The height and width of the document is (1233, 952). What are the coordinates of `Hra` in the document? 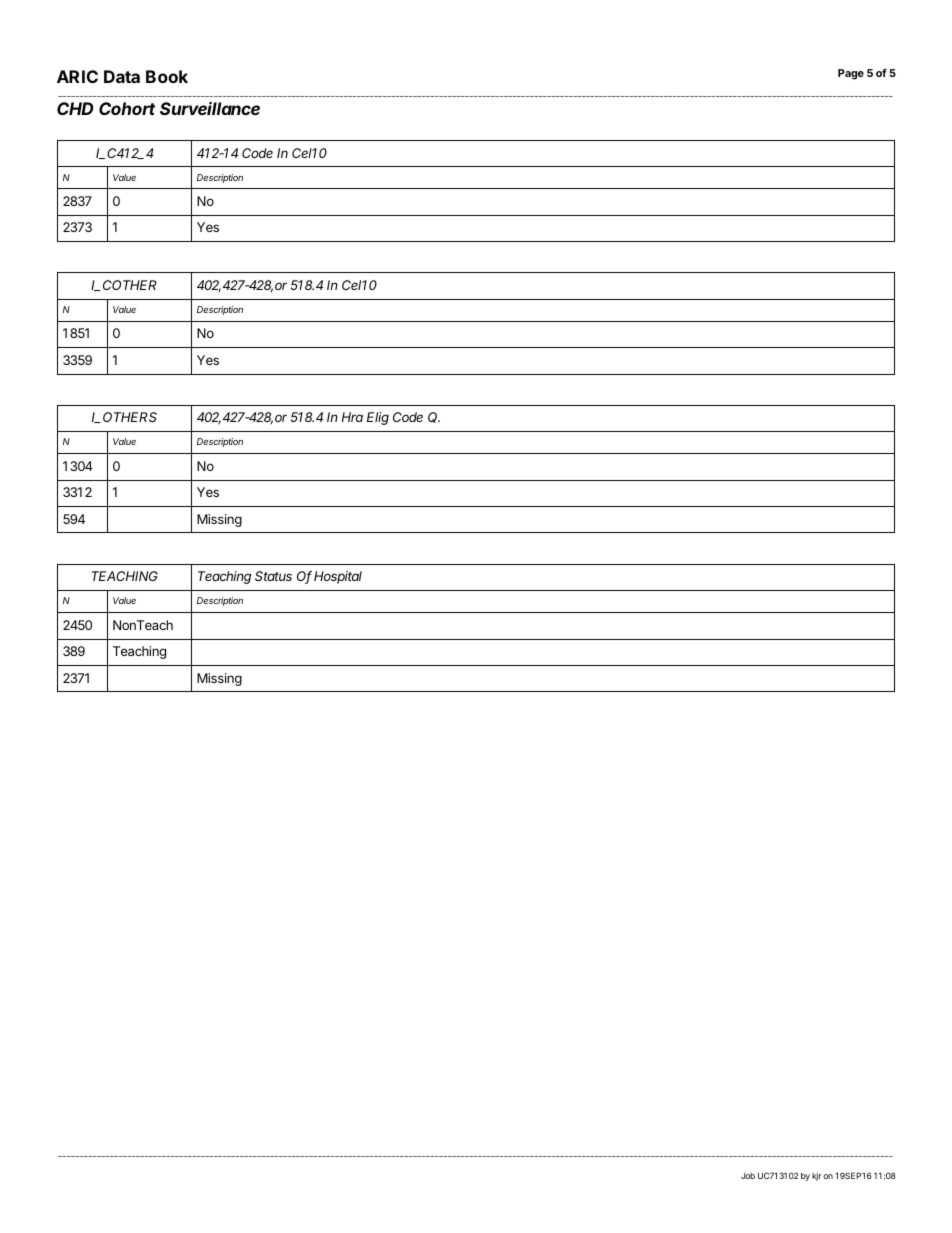 It's located at (352, 417).
